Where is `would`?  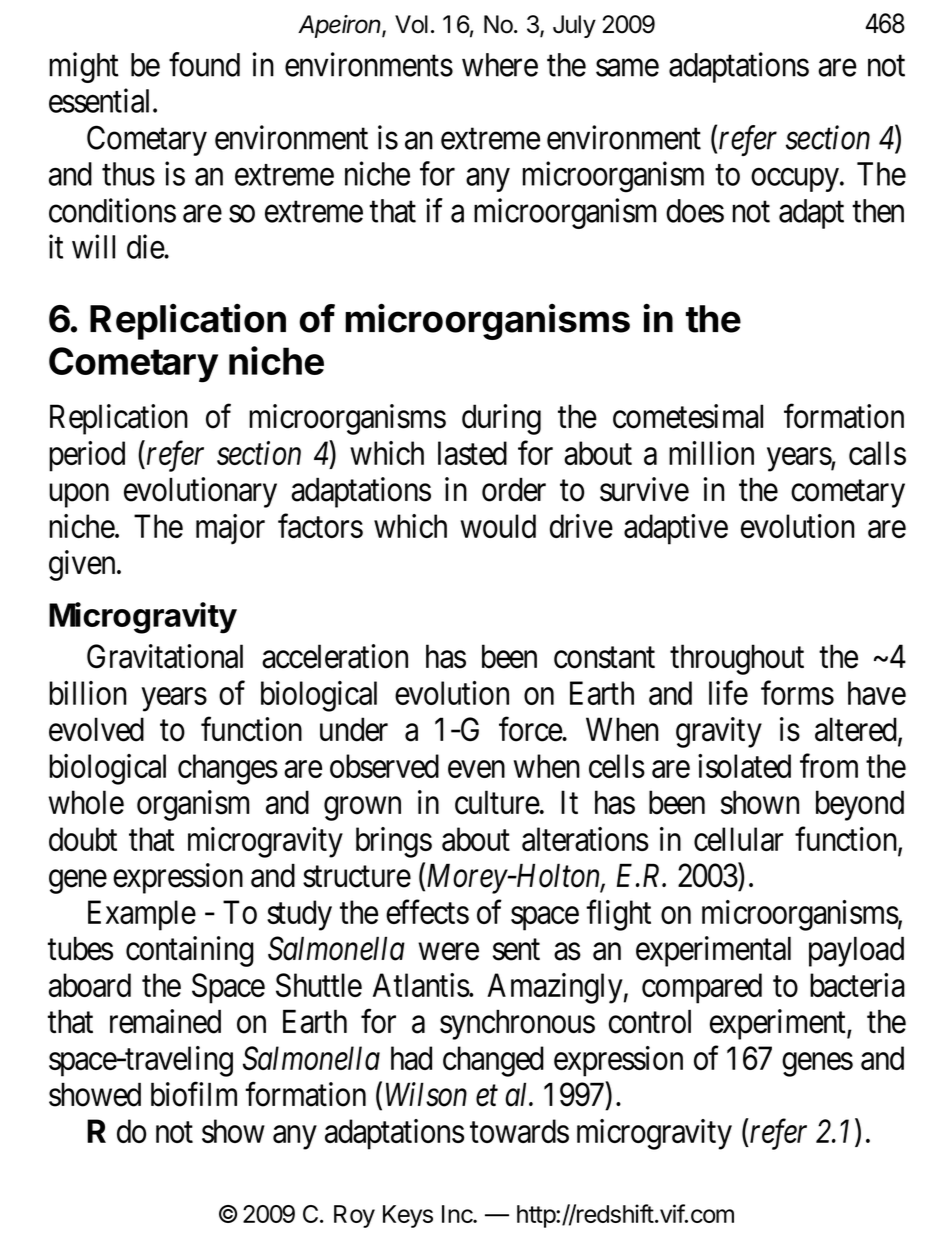
would is located at coordinates (498, 526).
